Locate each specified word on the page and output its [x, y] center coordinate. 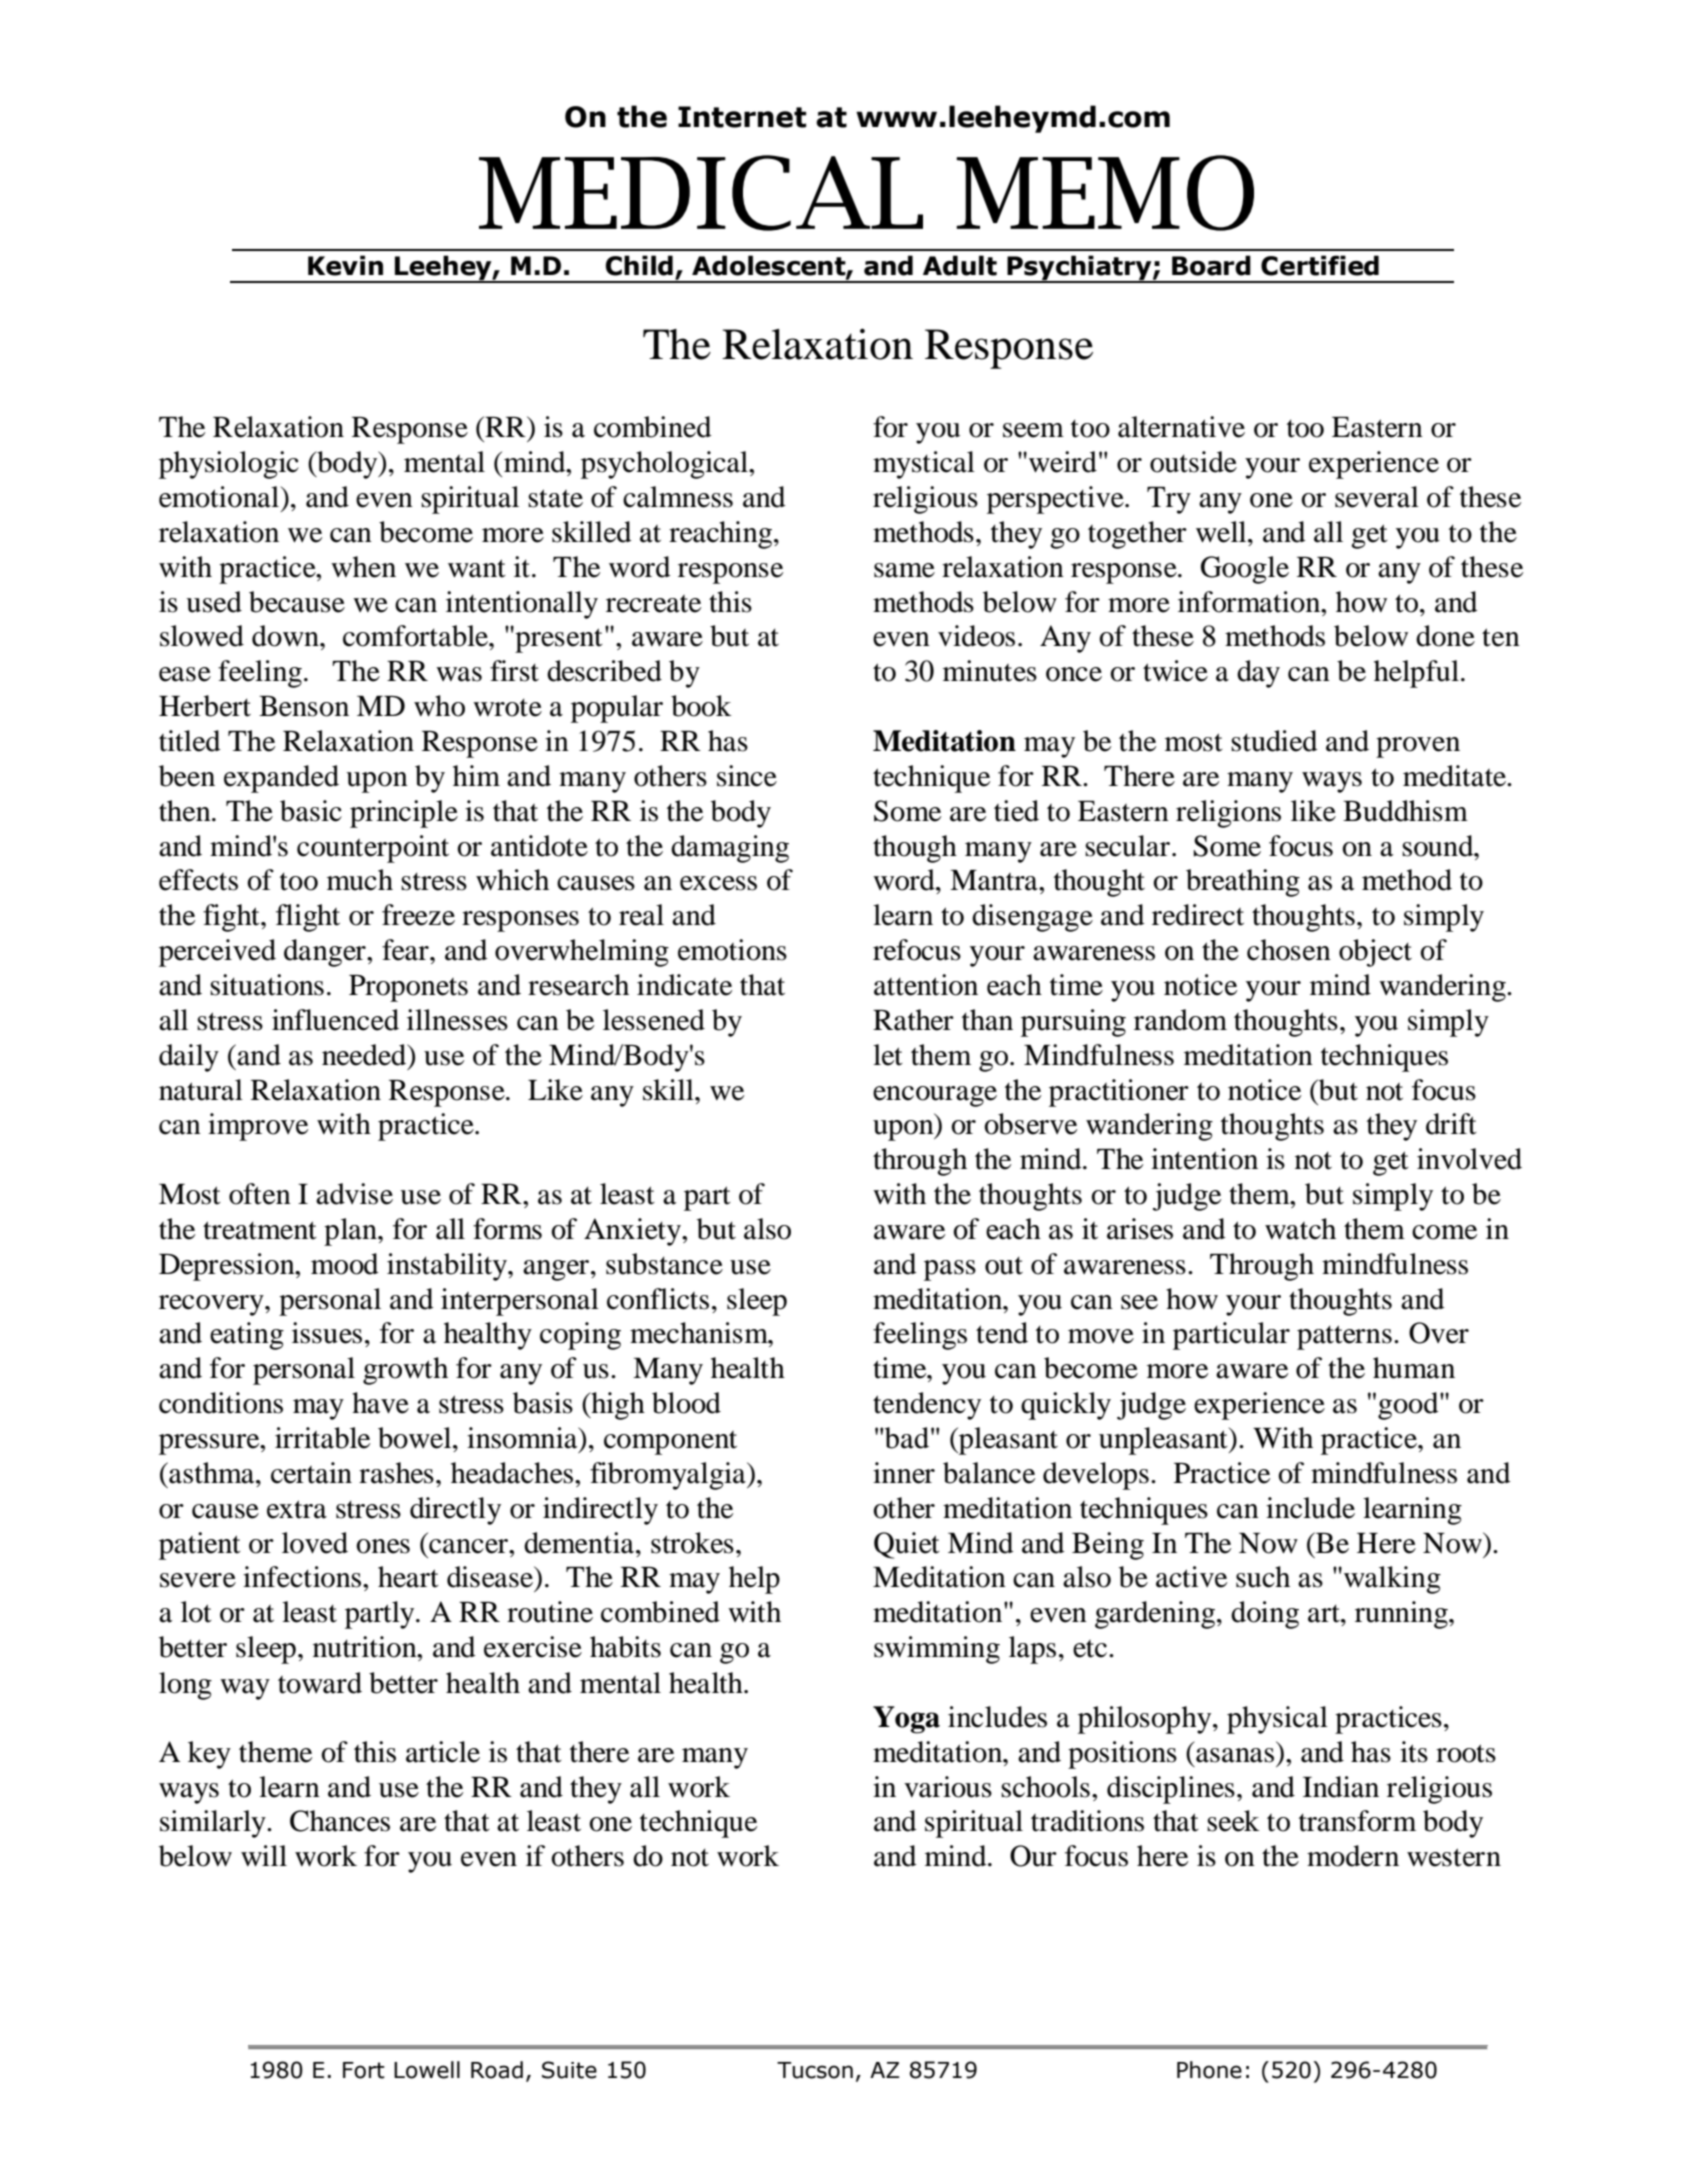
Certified [1320, 265]
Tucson [815, 2070]
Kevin [345, 265]
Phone [1209, 2070]
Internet [742, 117]
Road [497, 2070]
